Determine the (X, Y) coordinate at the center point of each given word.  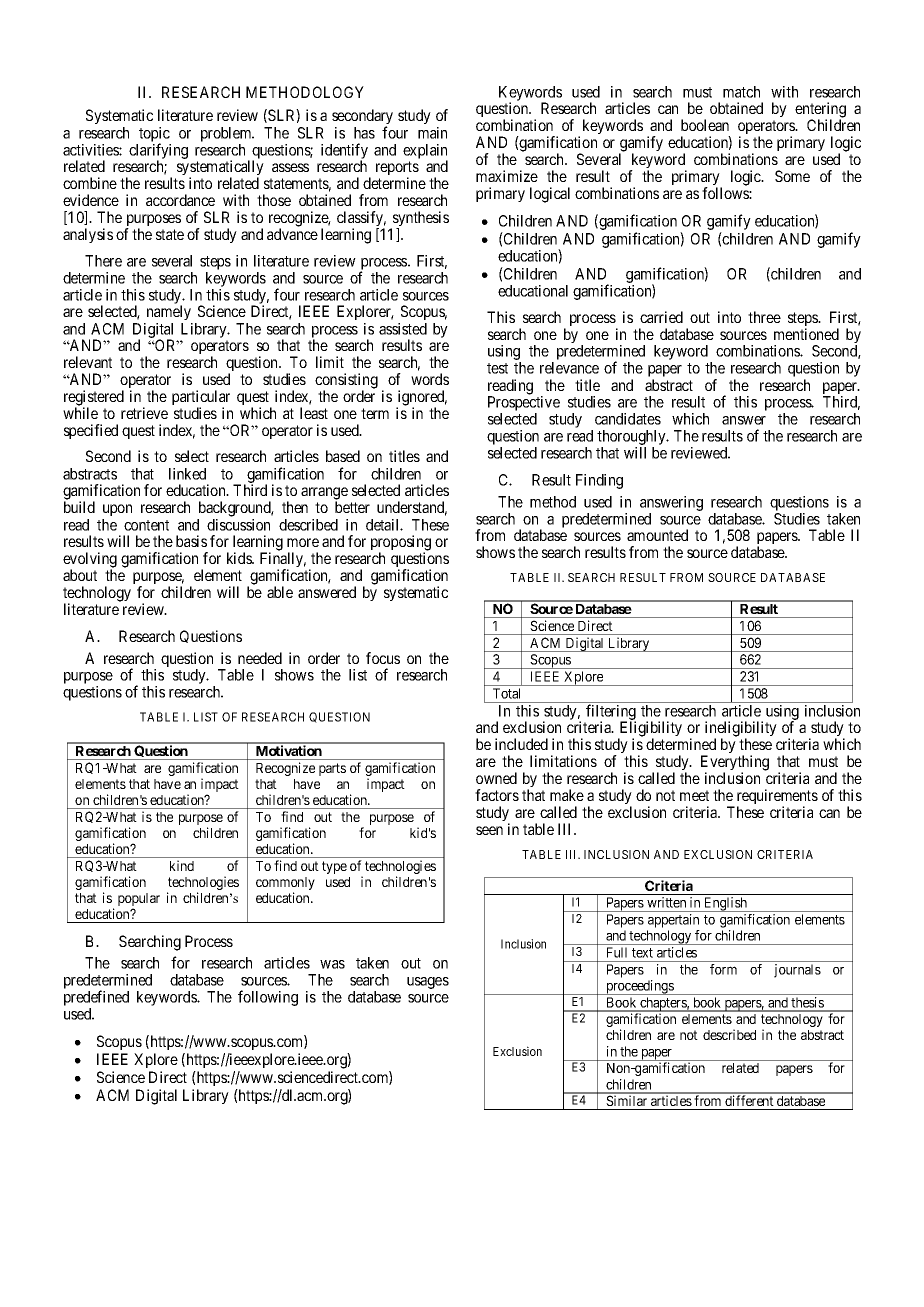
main (432, 133)
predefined (96, 999)
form (723, 969)
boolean (705, 125)
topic (154, 135)
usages (428, 983)
